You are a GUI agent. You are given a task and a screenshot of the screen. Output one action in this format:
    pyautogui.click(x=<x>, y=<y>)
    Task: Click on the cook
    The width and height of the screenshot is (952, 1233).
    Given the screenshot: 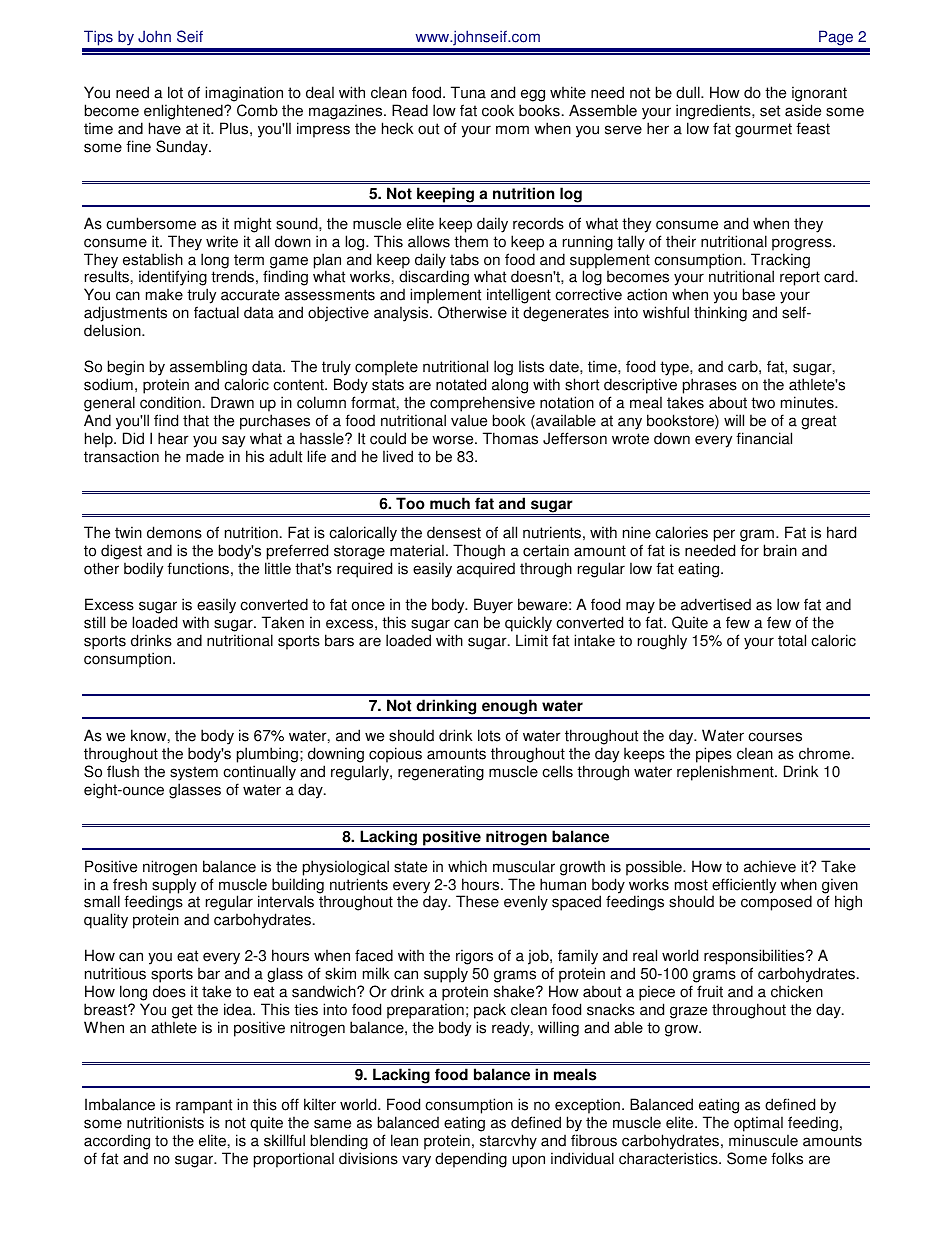 What is the action you would take?
    pyautogui.click(x=498, y=110)
